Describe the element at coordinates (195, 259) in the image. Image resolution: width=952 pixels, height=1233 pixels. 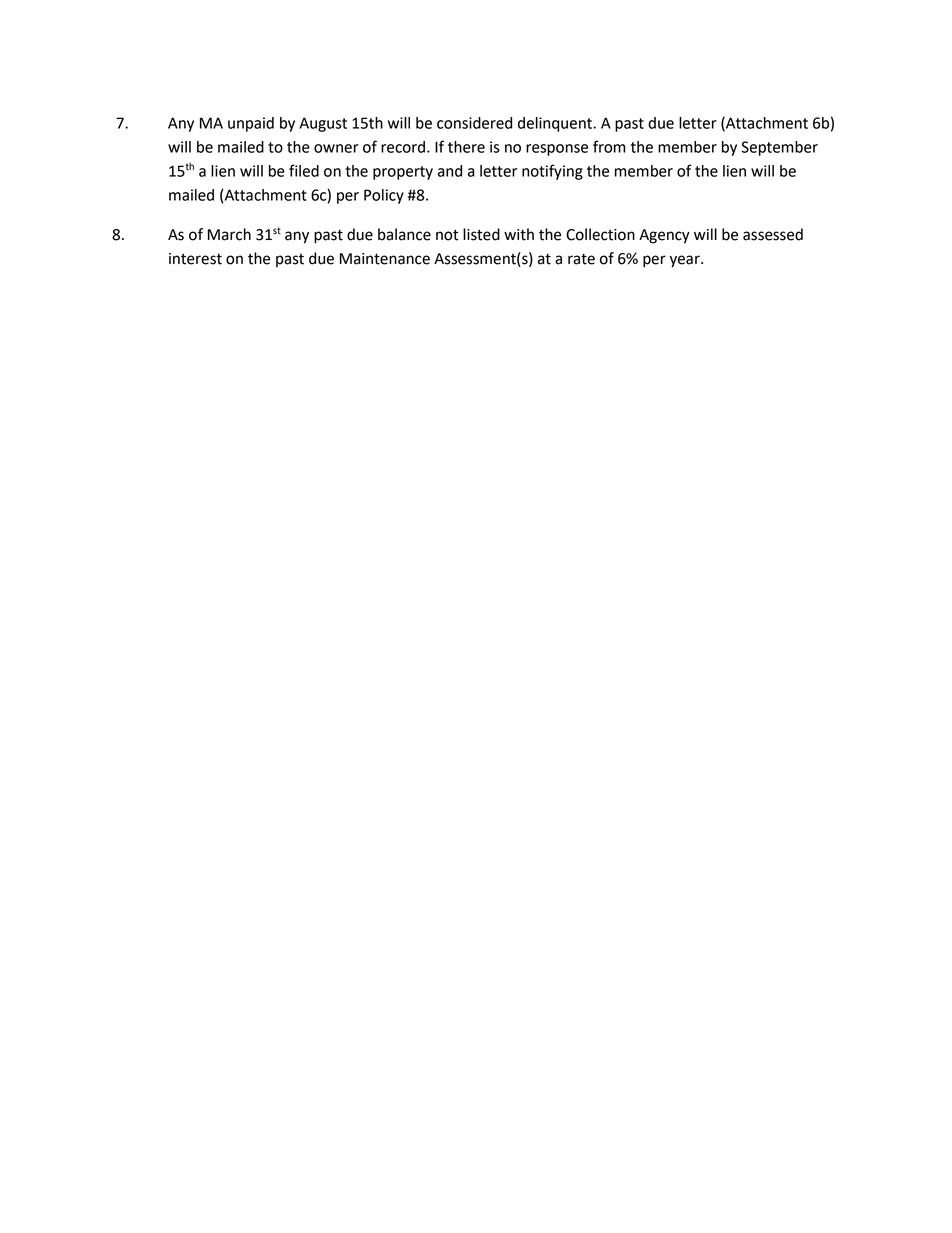
I see `interest` at that location.
